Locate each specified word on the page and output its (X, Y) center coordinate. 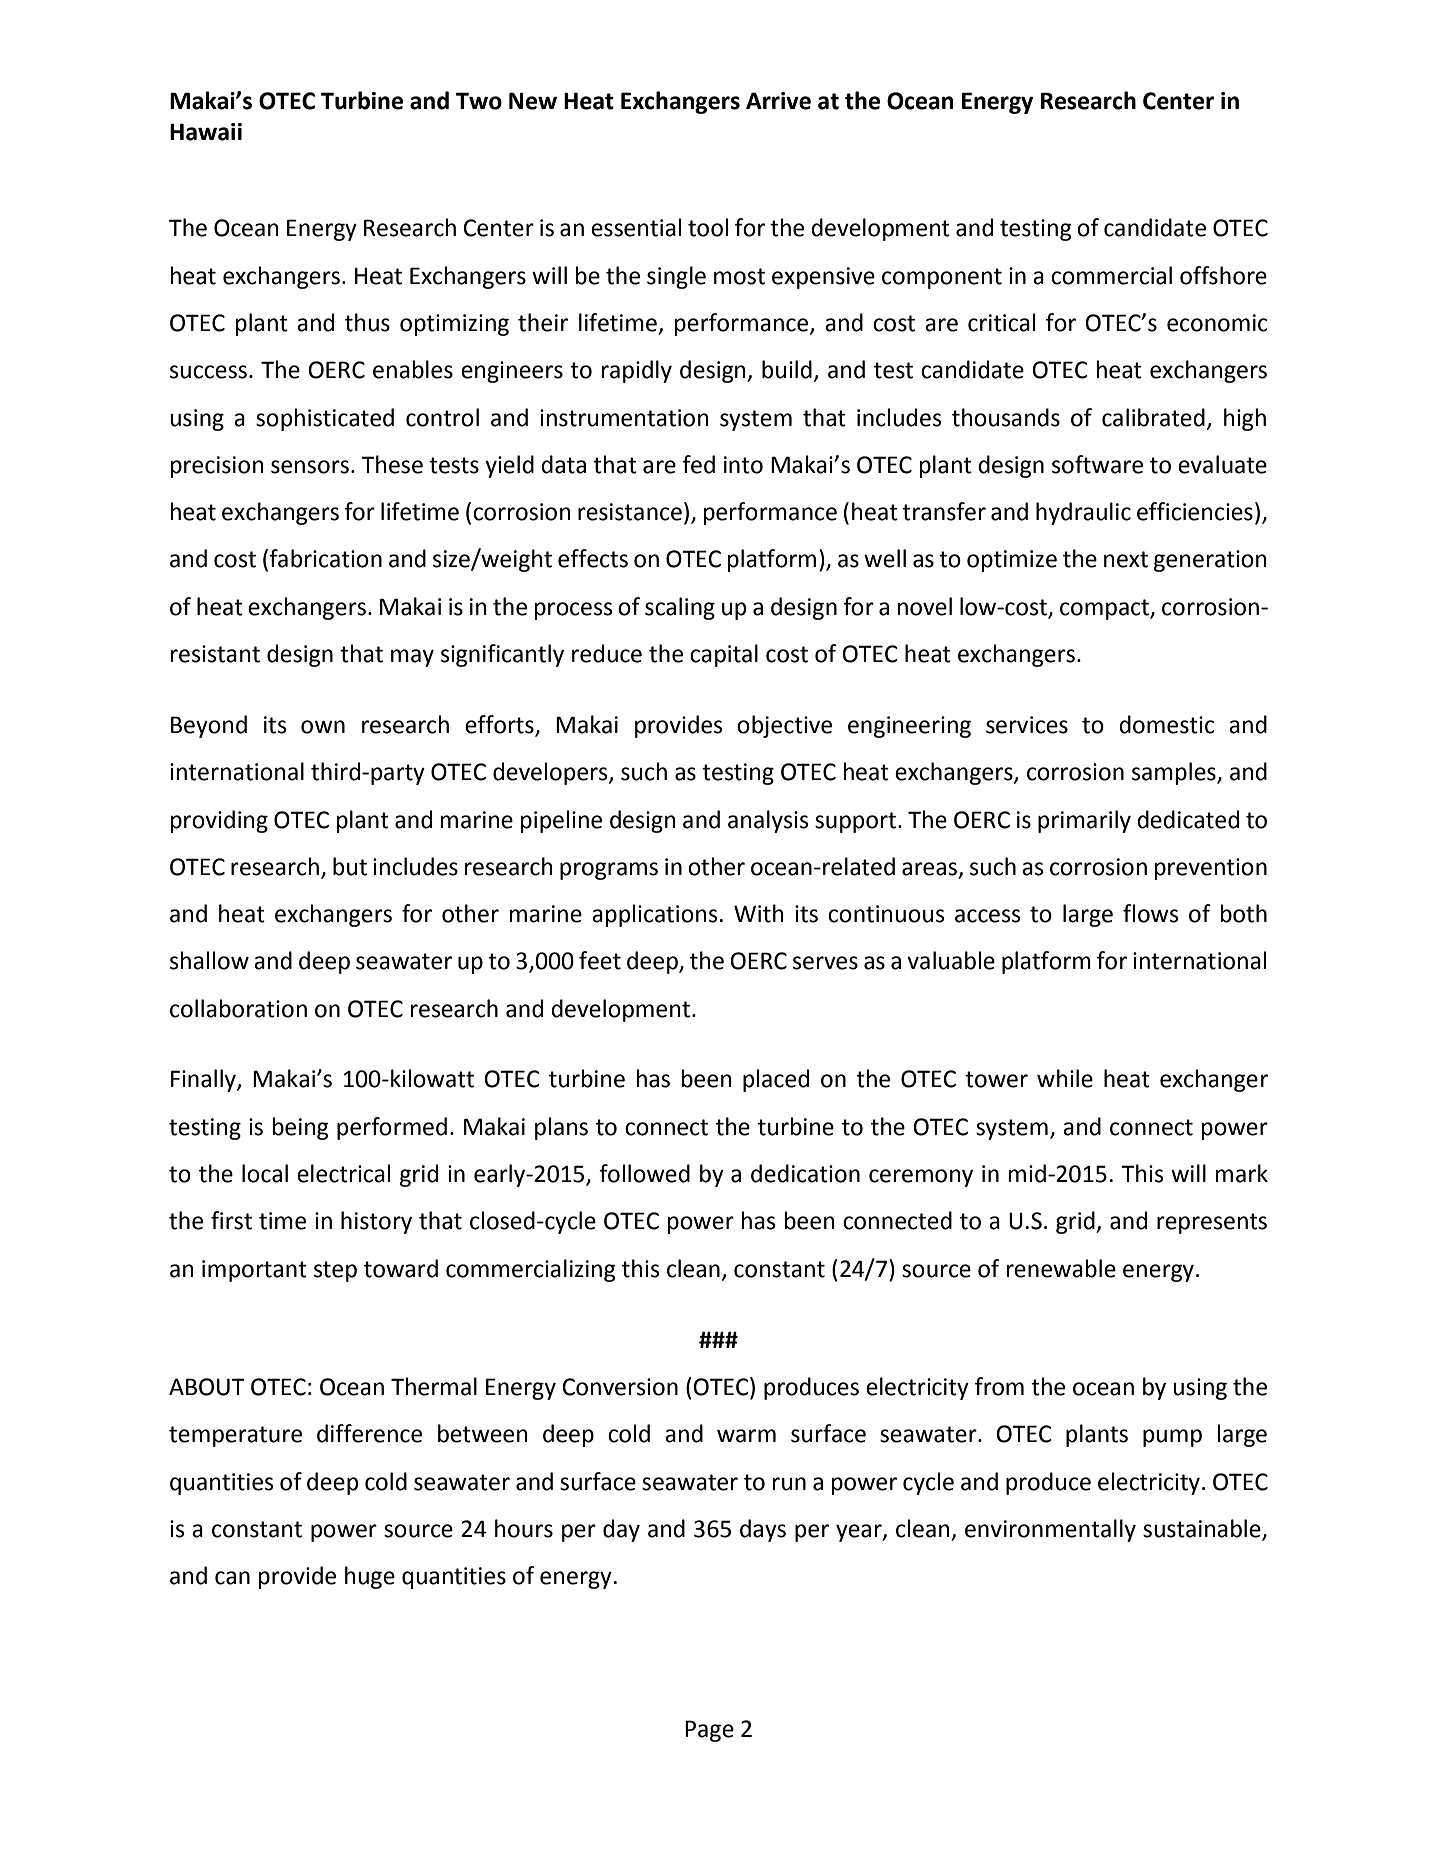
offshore (1223, 275)
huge (370, 1577)
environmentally (1050, 1530)
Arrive (778, 101)
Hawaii (206, 132)
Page (709, 1731)
